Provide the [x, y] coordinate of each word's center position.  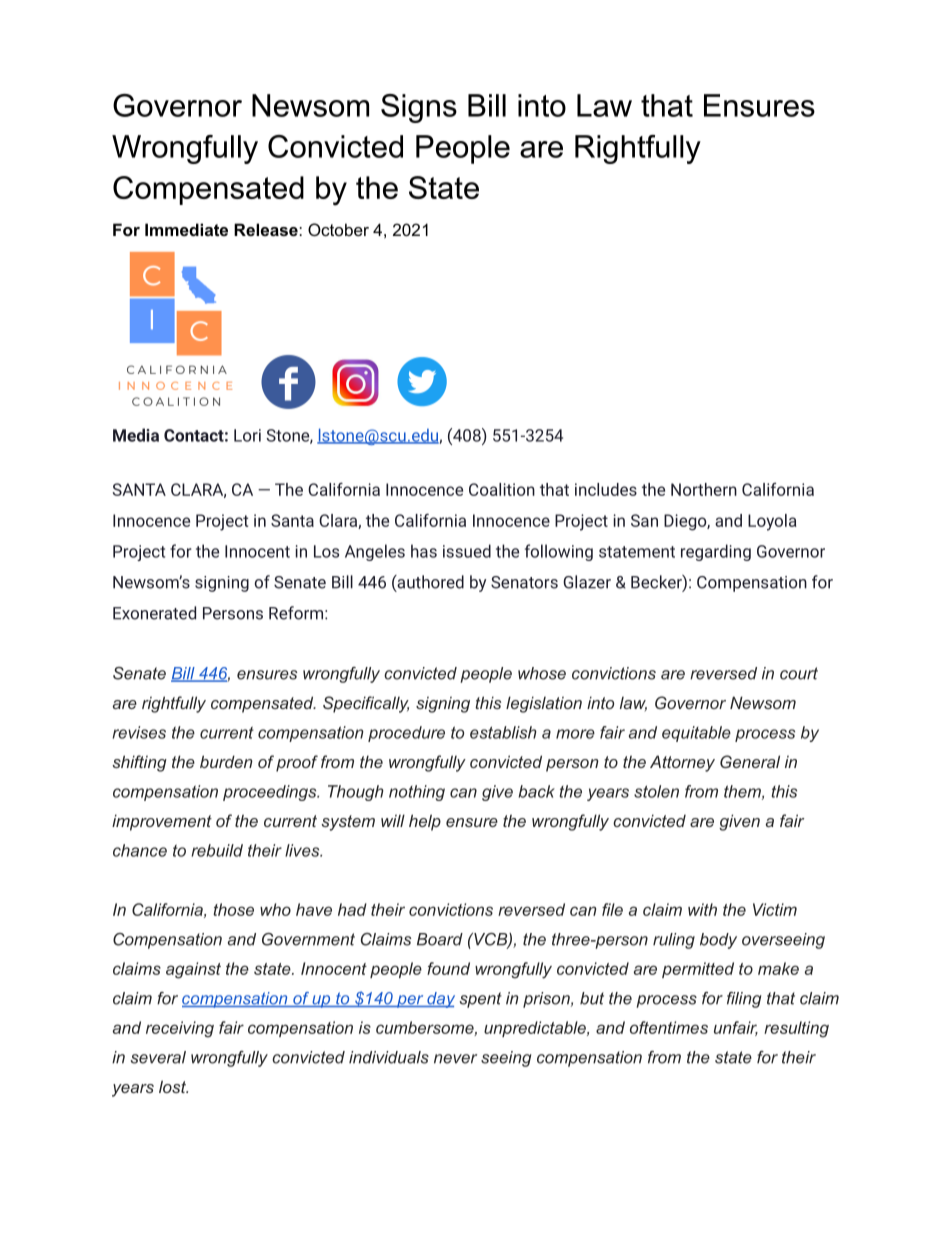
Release [267, 229]
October [338, 229]
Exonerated [154, 613]
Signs [419, 108]
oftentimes [669, 1027]
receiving [180, 1029]
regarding [716, 552]
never [455, 1059]
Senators [524, 582]
